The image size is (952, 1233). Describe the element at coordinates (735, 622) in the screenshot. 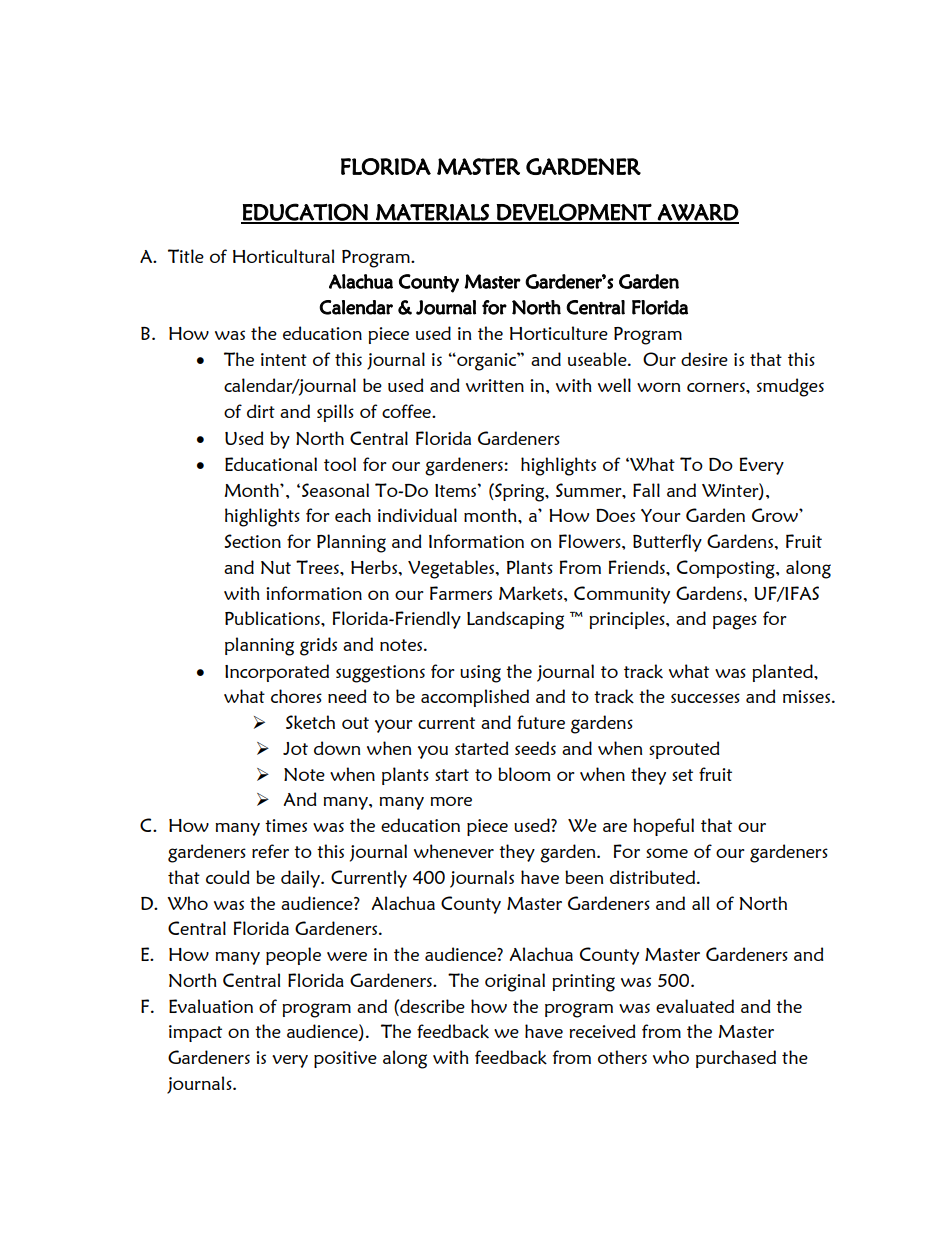

I see `pages` at that location.
